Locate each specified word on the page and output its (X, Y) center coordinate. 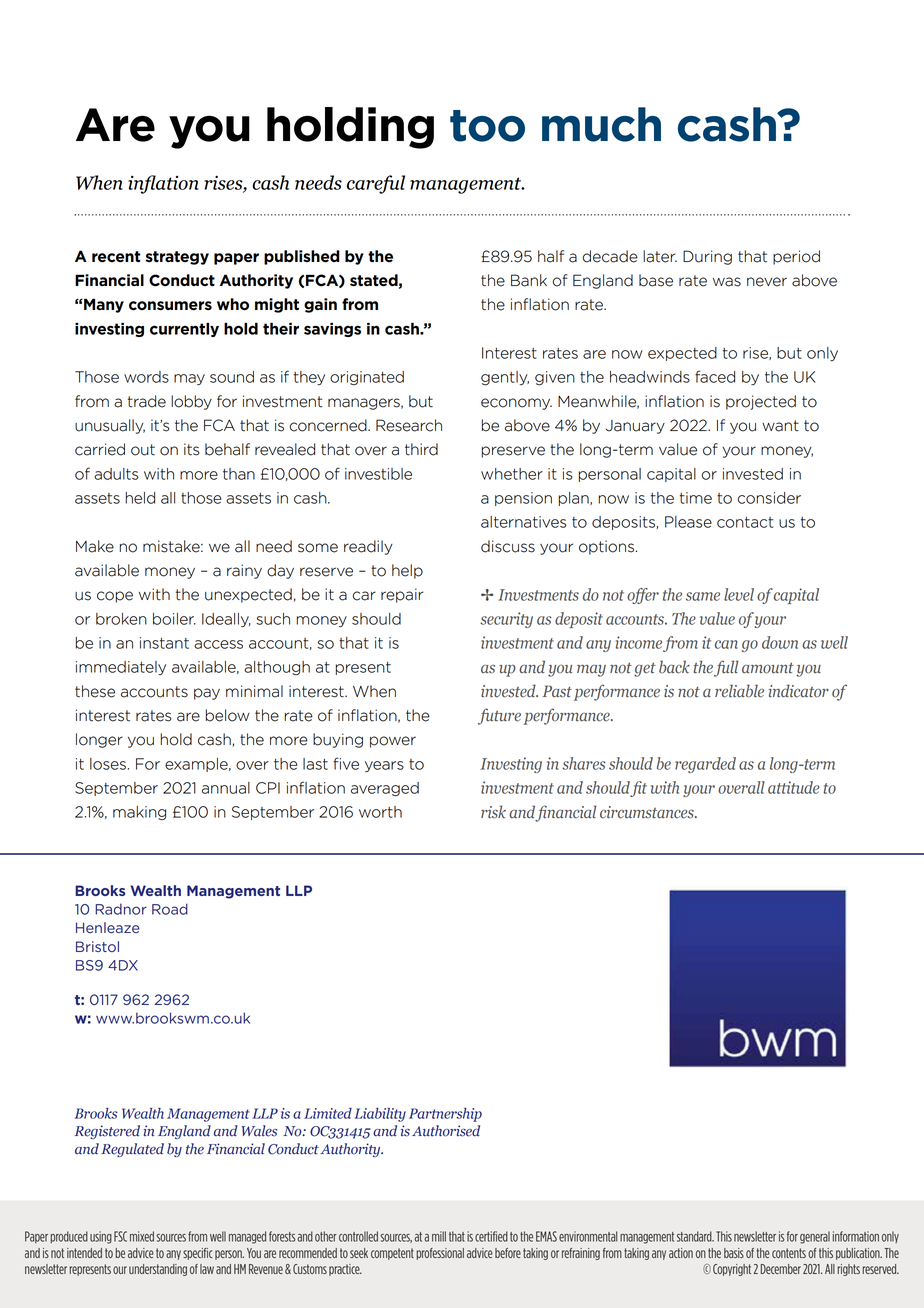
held (140, 498)
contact (745, 522)
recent (116, 257)
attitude (793, 787)
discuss (508, 546)
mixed (142, 1236)
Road (170, 909)
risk (493, 812)
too (487, 126)
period (796, 257)
